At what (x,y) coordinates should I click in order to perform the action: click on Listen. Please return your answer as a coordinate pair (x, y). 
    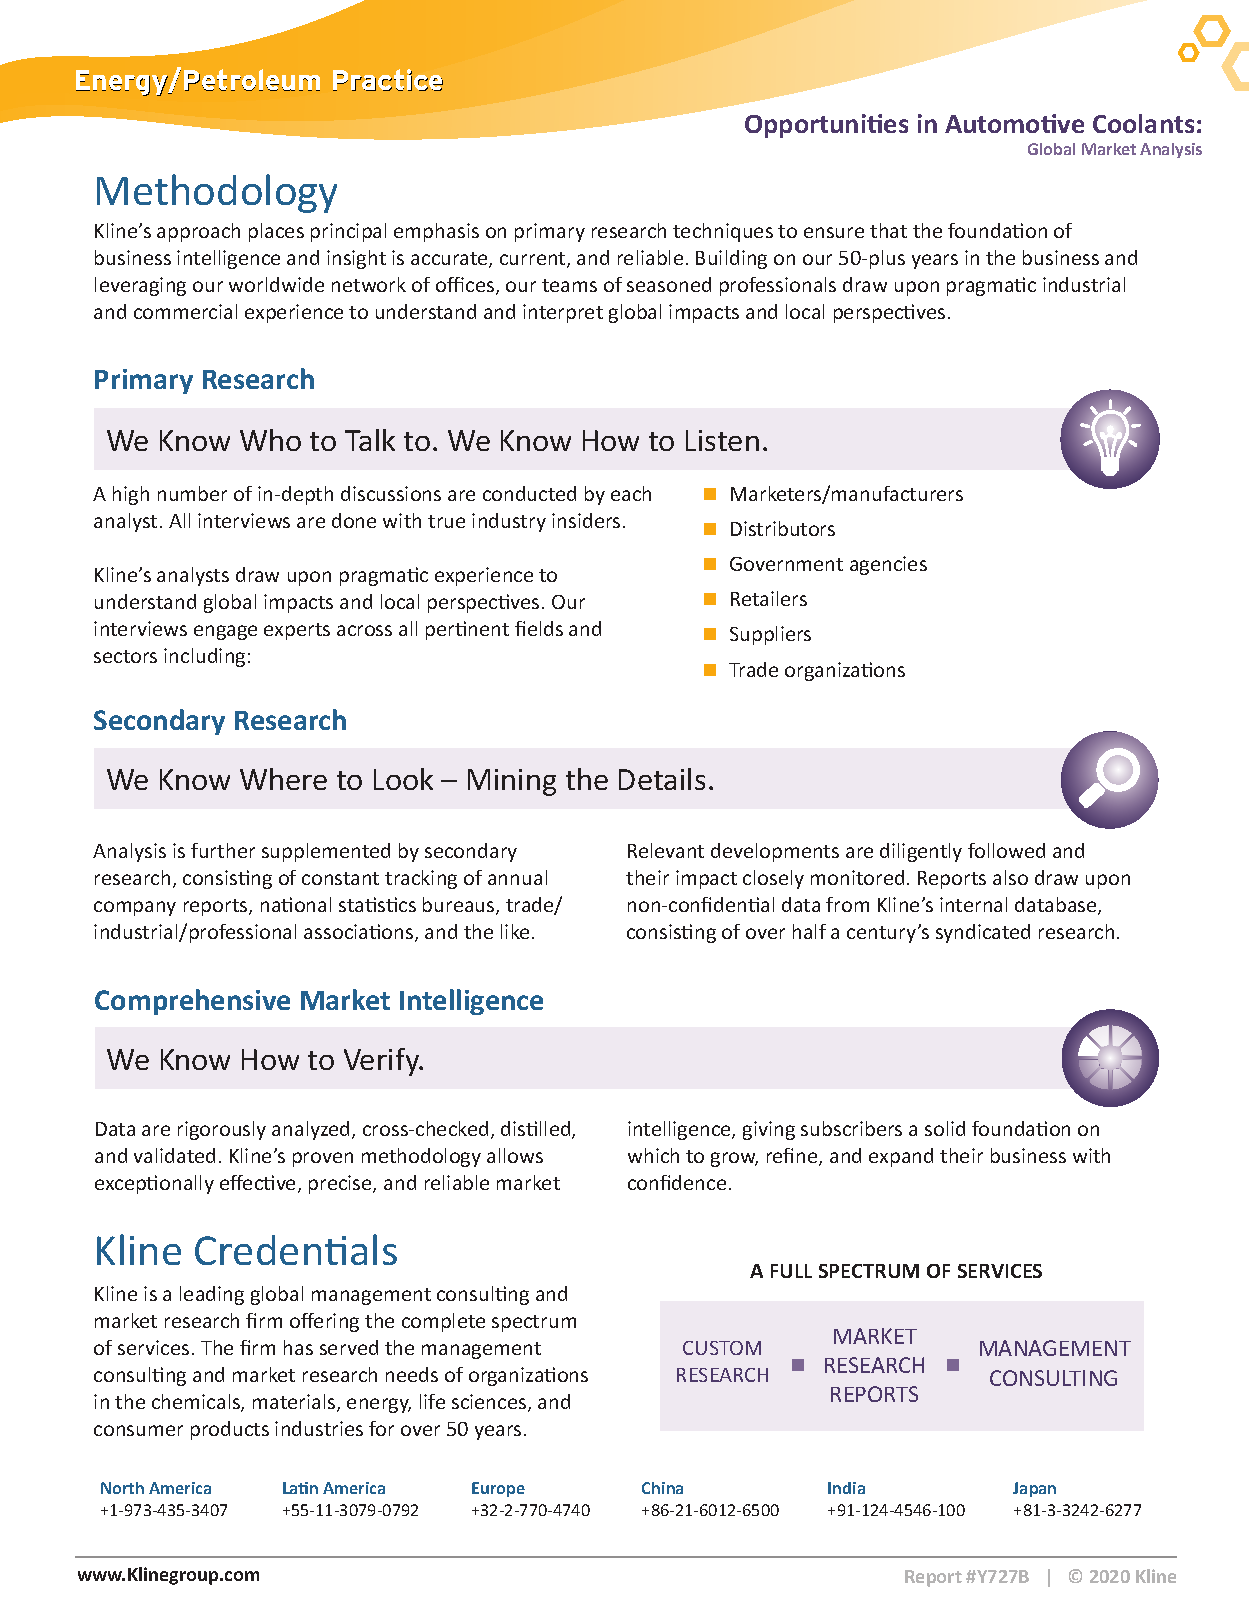
    Looking at the image, I should click on (722, 440).
